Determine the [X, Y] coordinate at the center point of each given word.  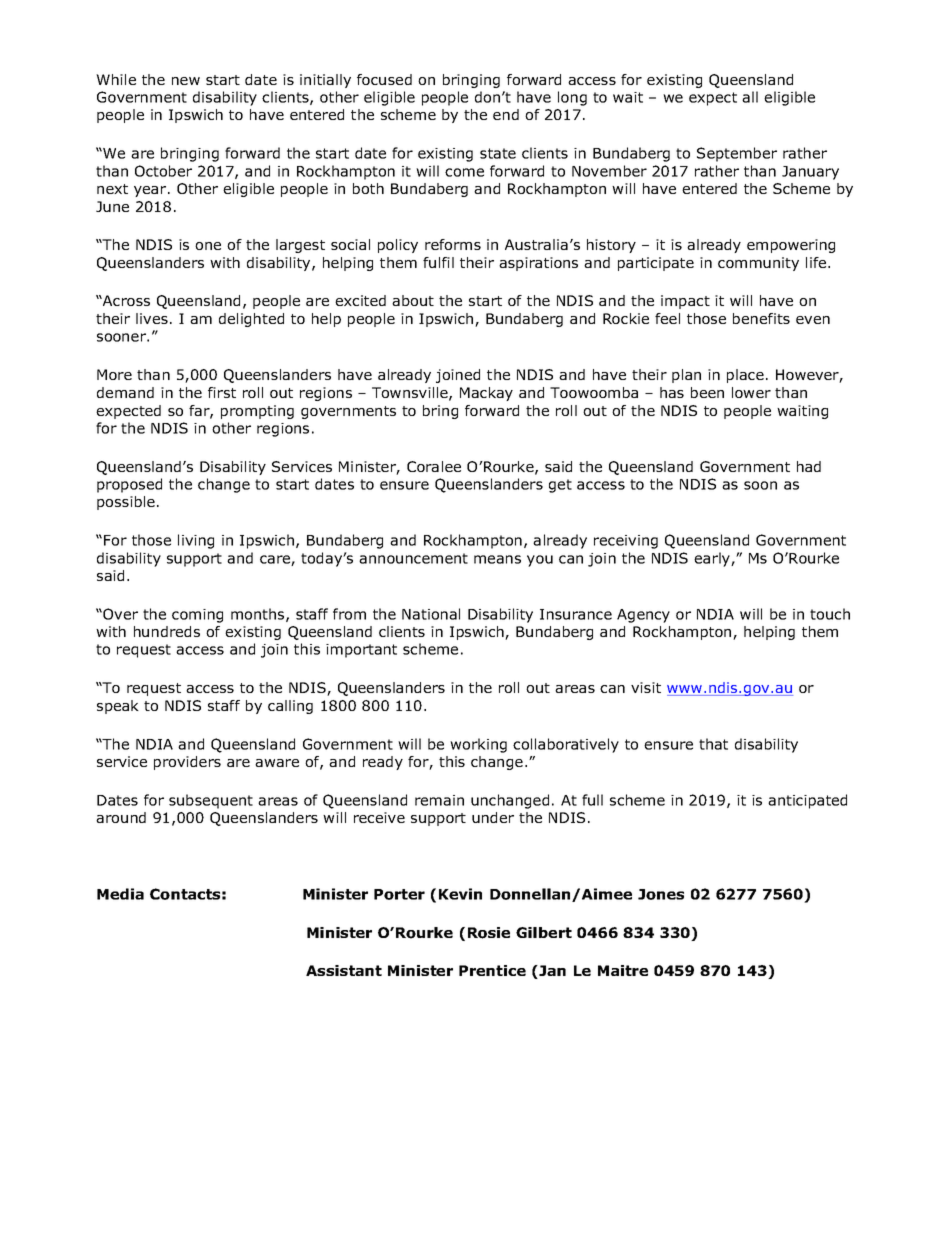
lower [751, 392]
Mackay [486, 394]
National [431, 614]
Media [120, 894]
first [222, 392]
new [186, 81]
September [737, 154]
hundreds [167, 631]
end [506, 114]
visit [646, 687]
